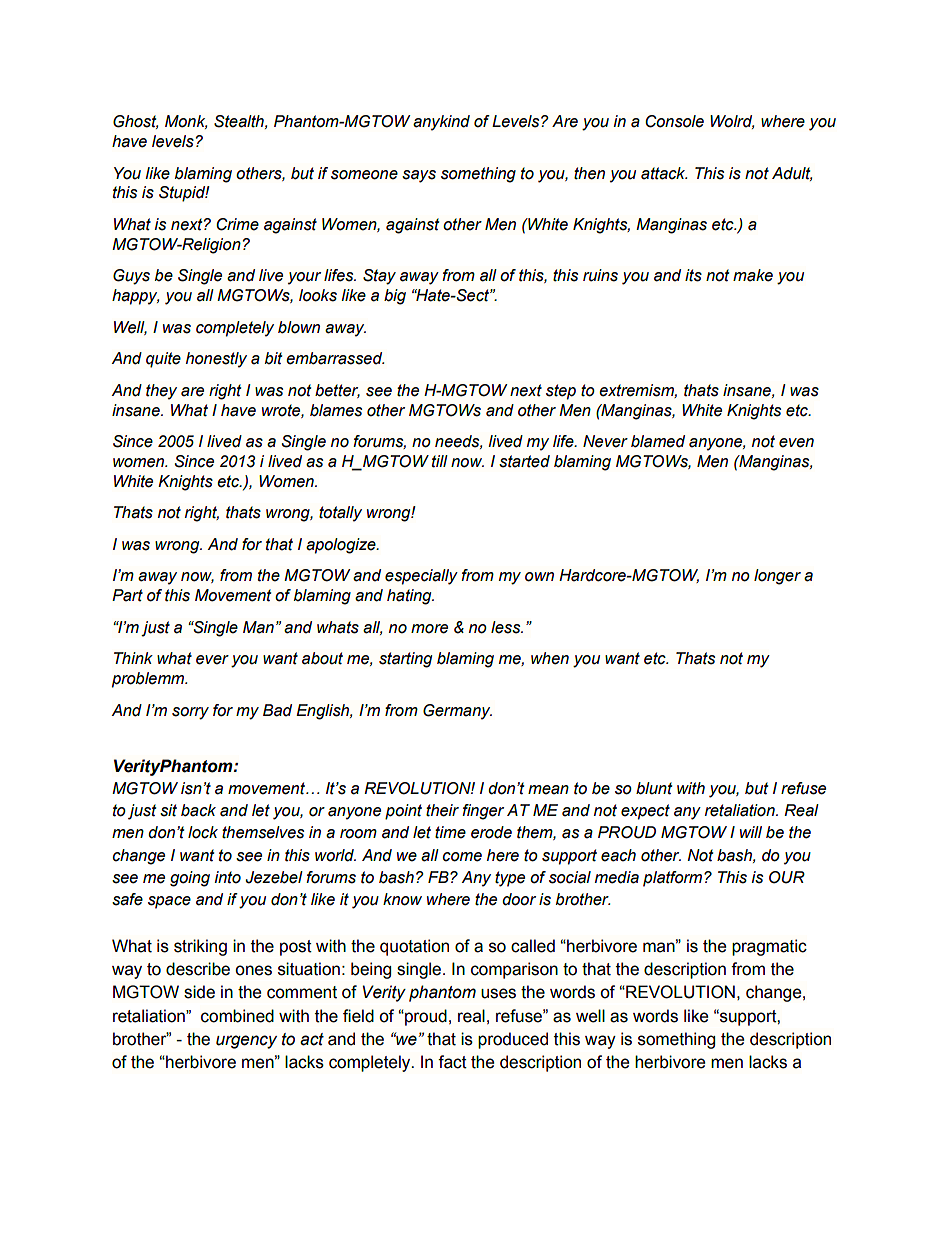 Image resolution: width=952 pixels, height=1233 pixels. Describe the element at coordinates (654, 788) in the image. I see `blunt` at that location.
